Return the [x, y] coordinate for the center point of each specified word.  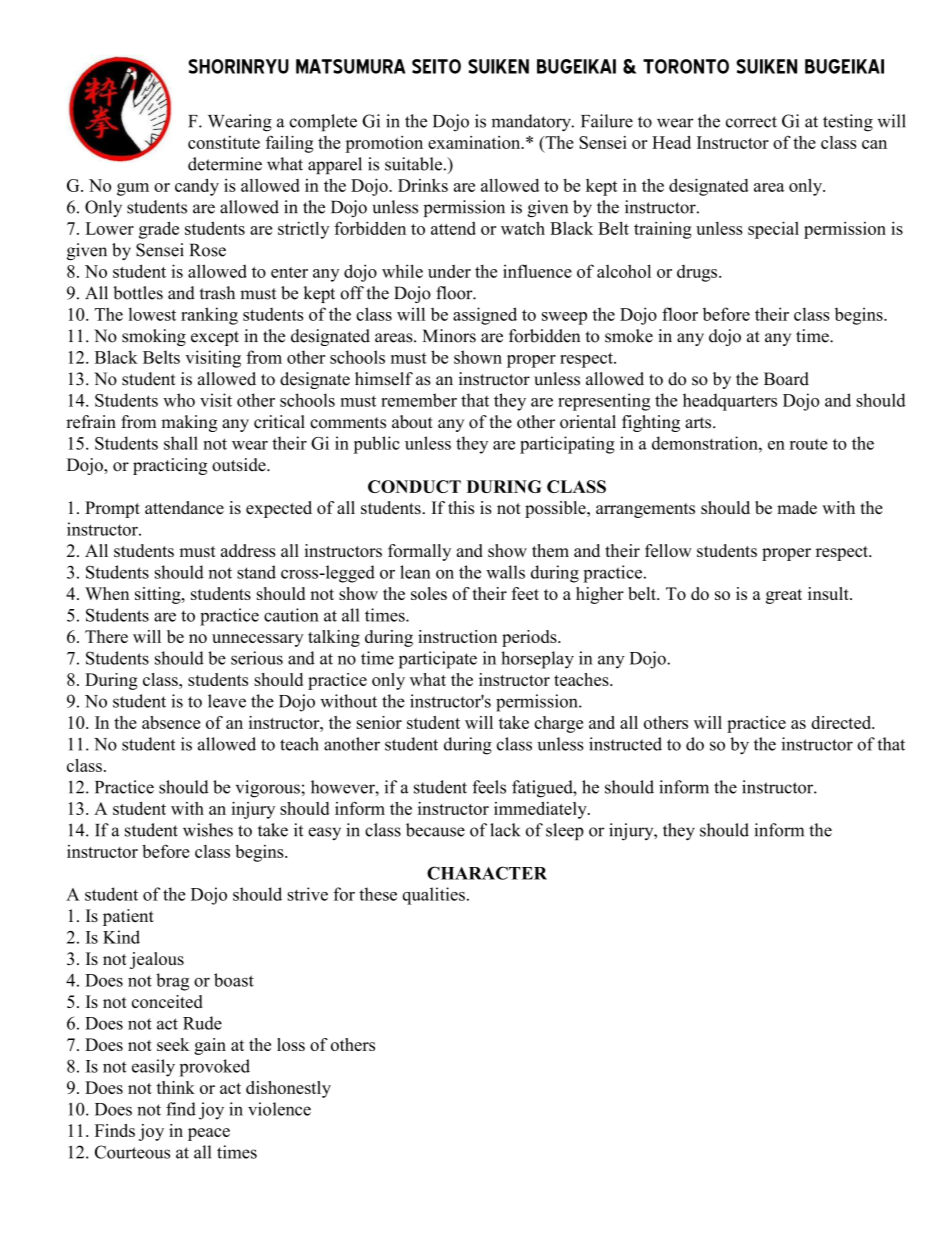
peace [209, 1134]
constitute [224, 142]
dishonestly [288, 1089]
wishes [208, 830]
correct [751, 122]
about [412, 422]
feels [489, 787]
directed [842, 722]
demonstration [706, 443]
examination [475, 142]
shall [181, 443]
